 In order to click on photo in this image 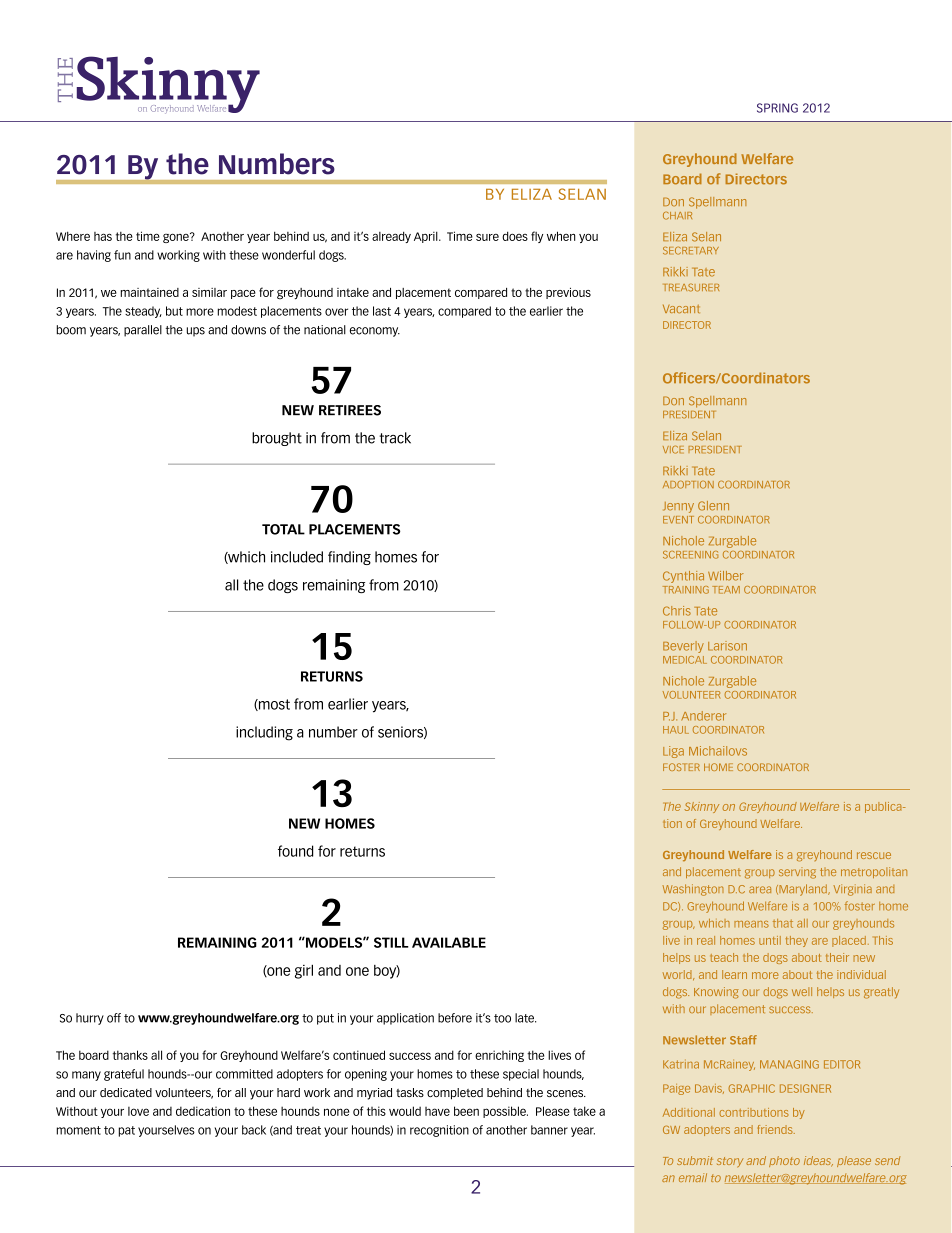, I will do `click(784, 1161)`.
